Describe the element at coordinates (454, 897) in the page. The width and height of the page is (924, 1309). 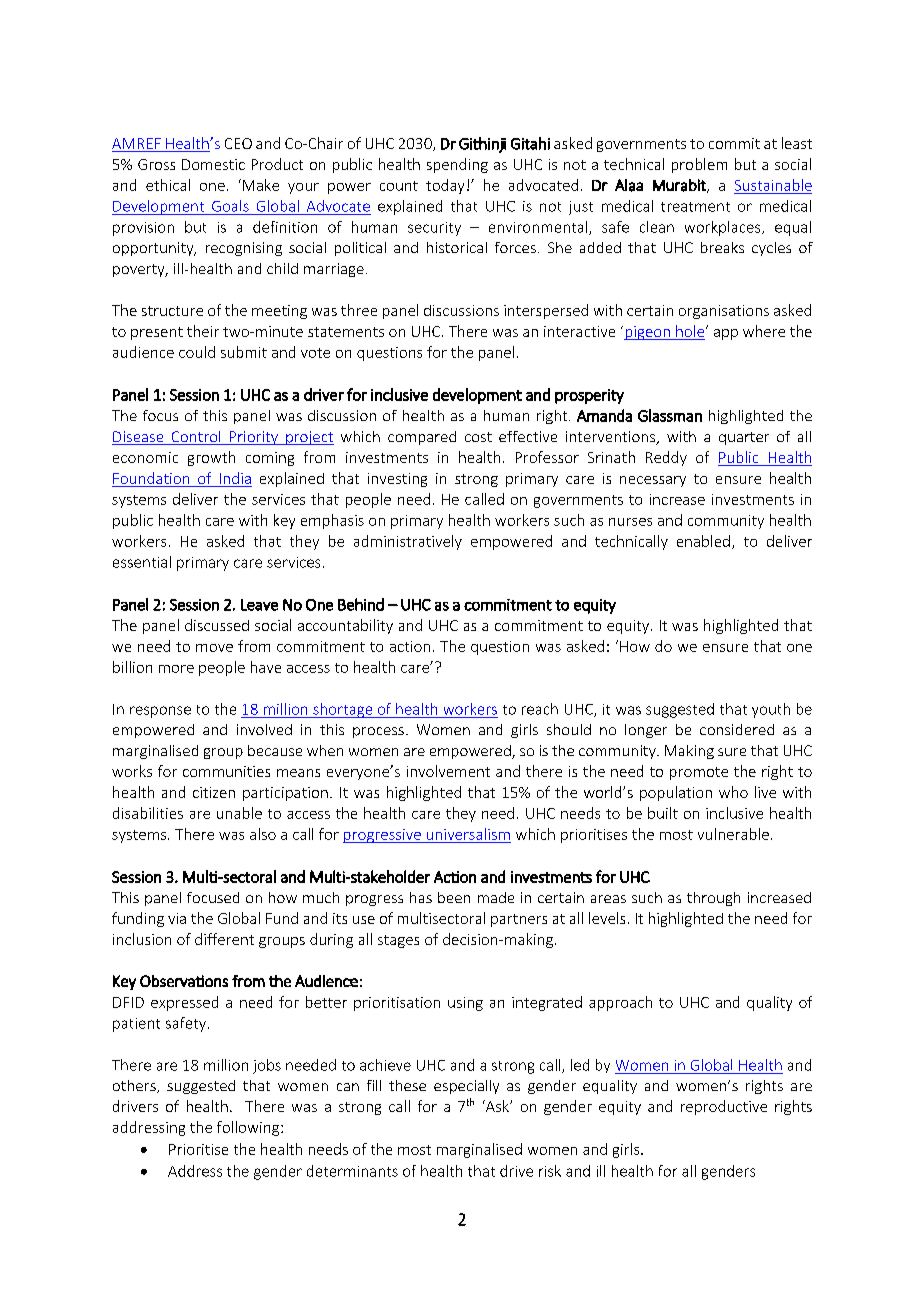
I see `been` at that location.
